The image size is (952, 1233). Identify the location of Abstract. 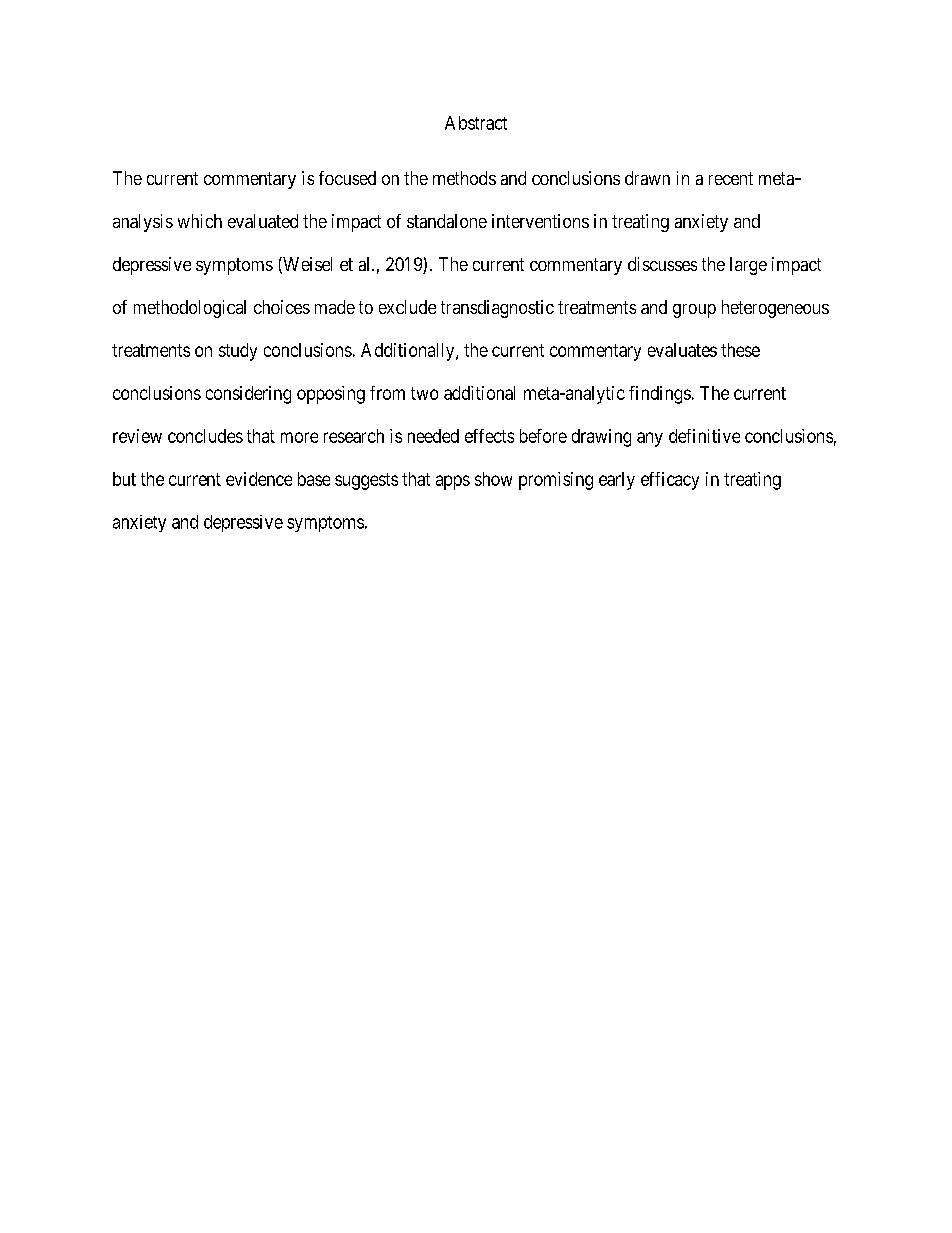
(476, 123).
